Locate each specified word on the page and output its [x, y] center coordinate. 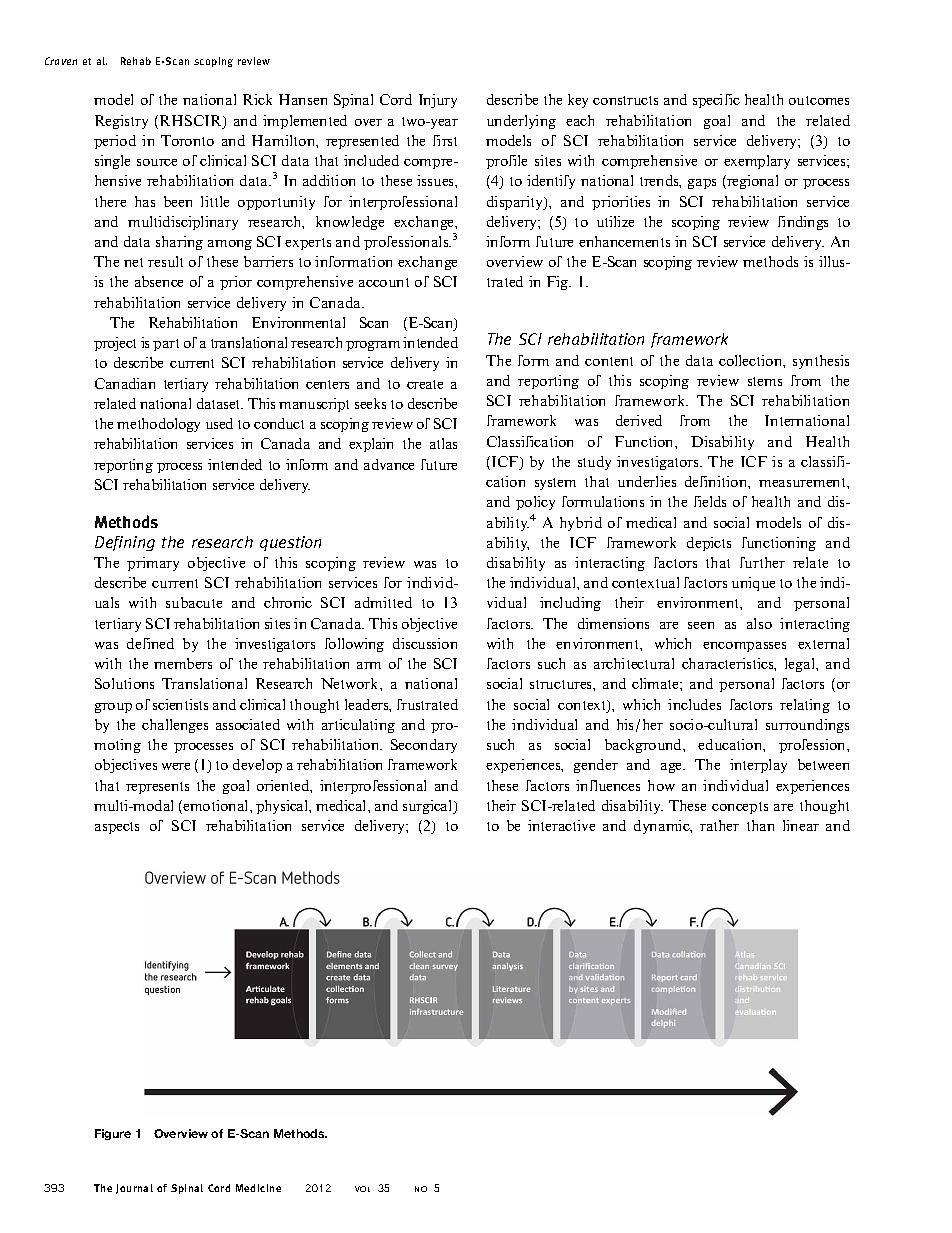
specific [716, 101]
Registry [121, 122]
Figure [113, 1134]
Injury [438, 101]
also [759, 623]
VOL [362, 1189]
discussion [425, 643]
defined [150, 643]
